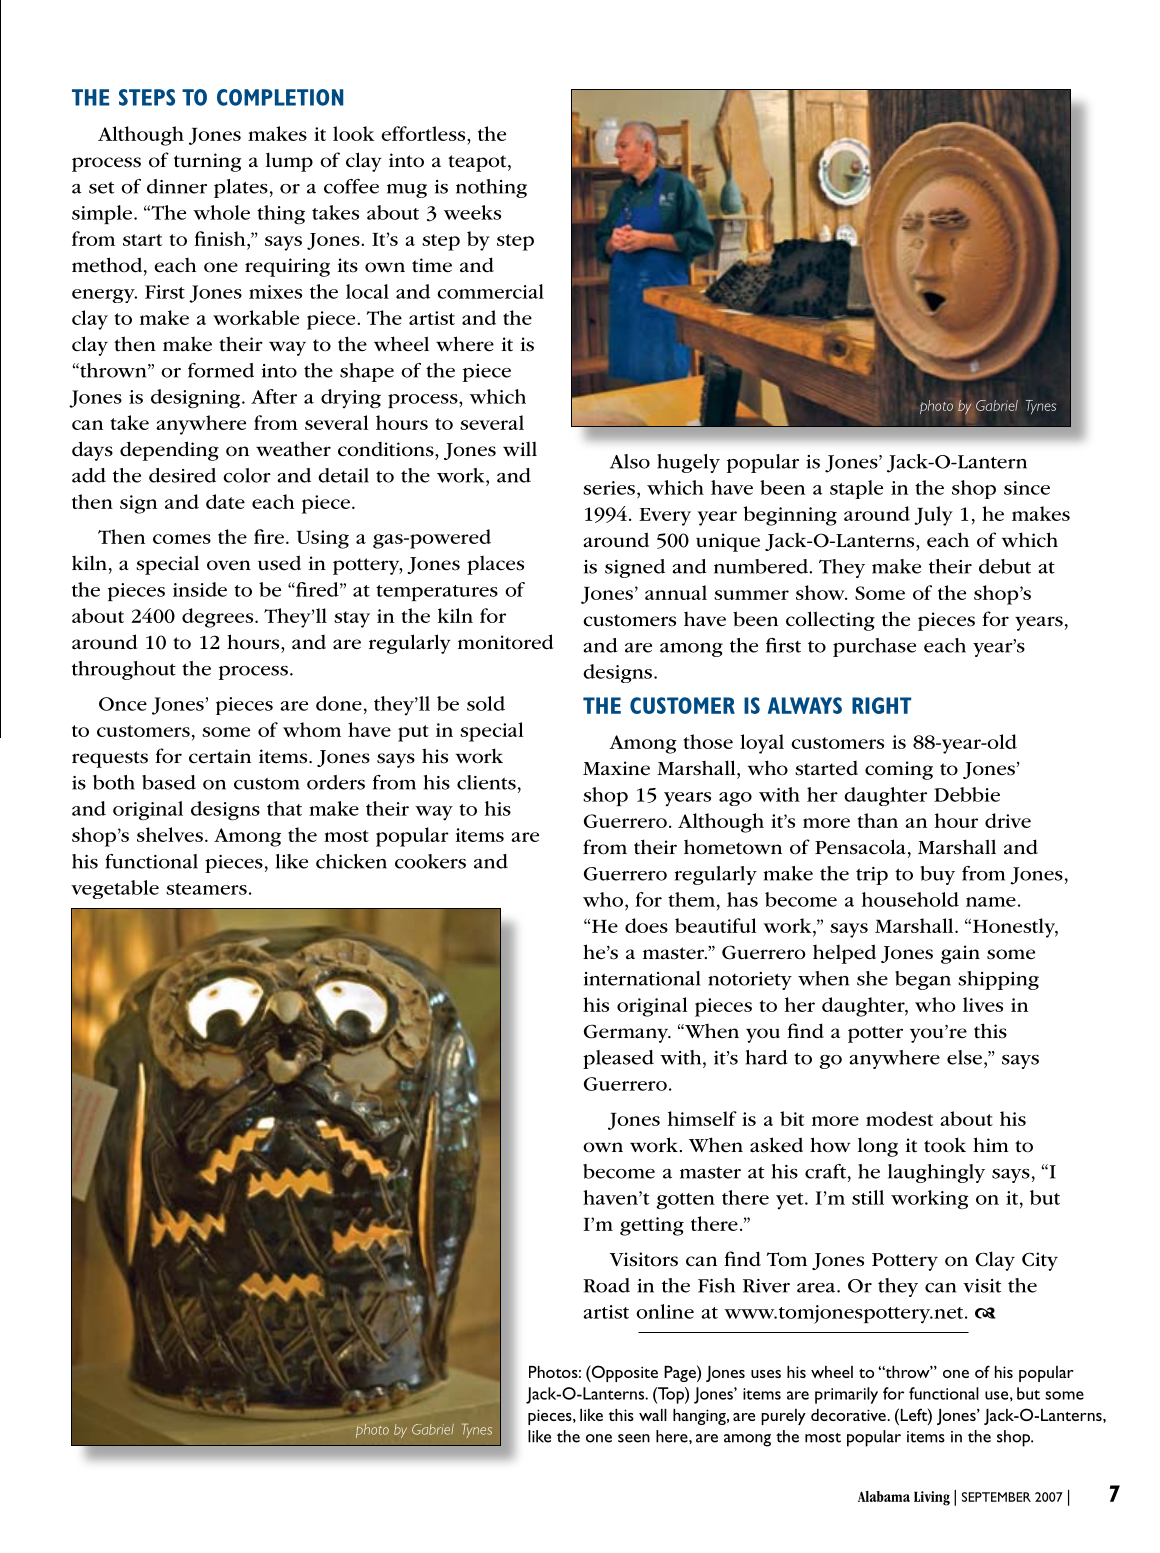  I want to click on places, so click(495, 565).
